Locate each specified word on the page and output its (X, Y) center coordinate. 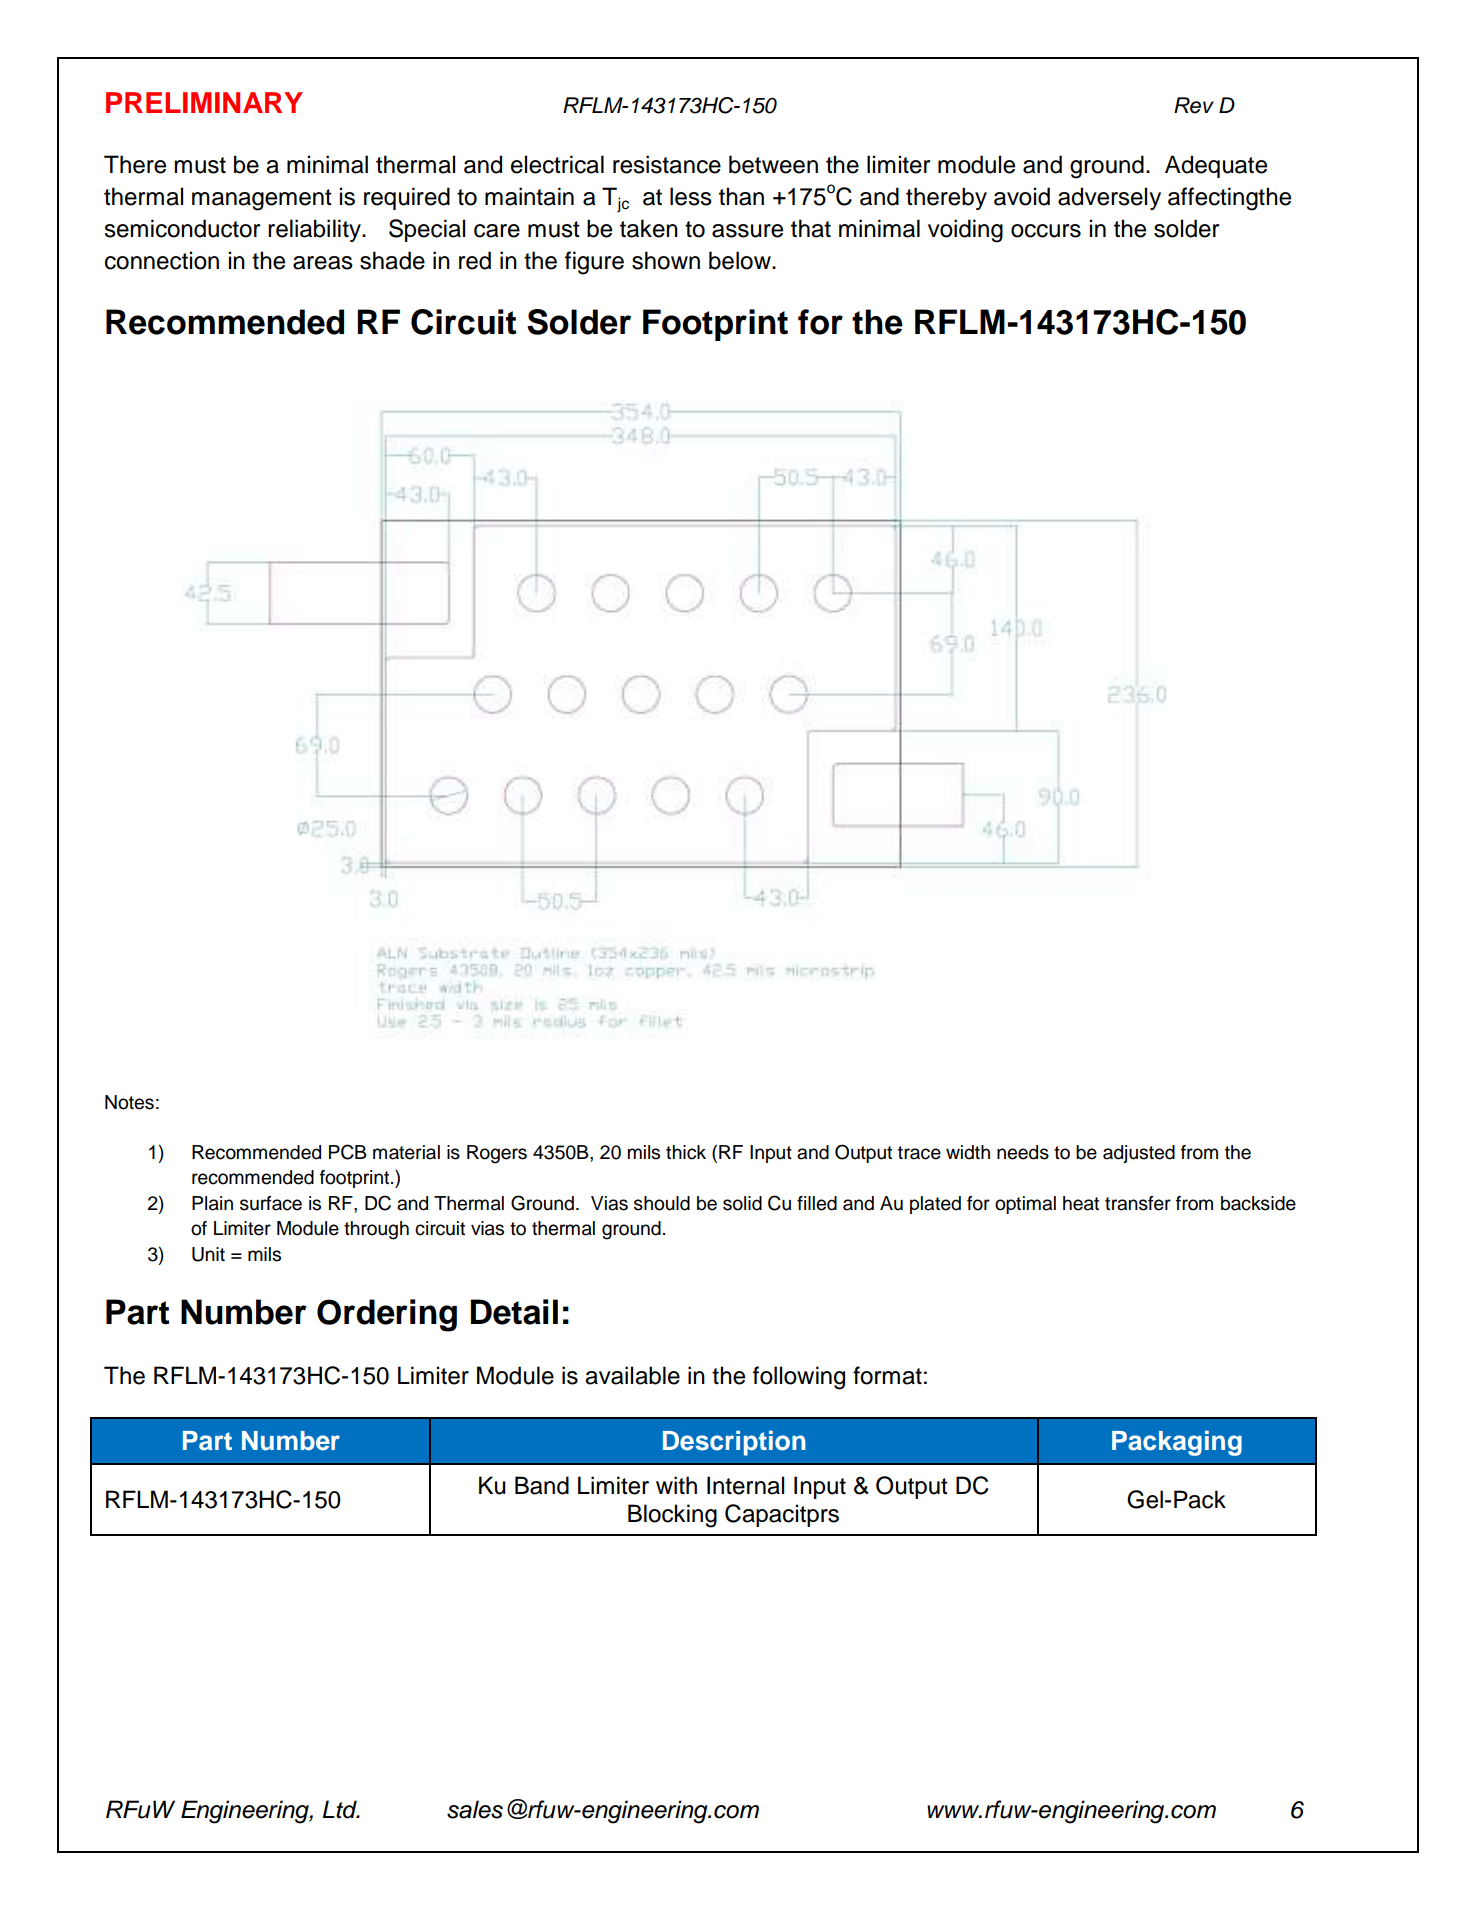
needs (1023, 1152)
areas (323, 263)
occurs (1046, 231)
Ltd (341, 1809)
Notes (129, 1102)
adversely (1109, 198)
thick (686, 1152)
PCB (348, 1152)
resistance (667, 164)
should (662, 1203)
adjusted (1139, 1154)
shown (666, 260)
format (887, 1375)
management (262, 200)
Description (734, 1443)
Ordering (387, 1315)
